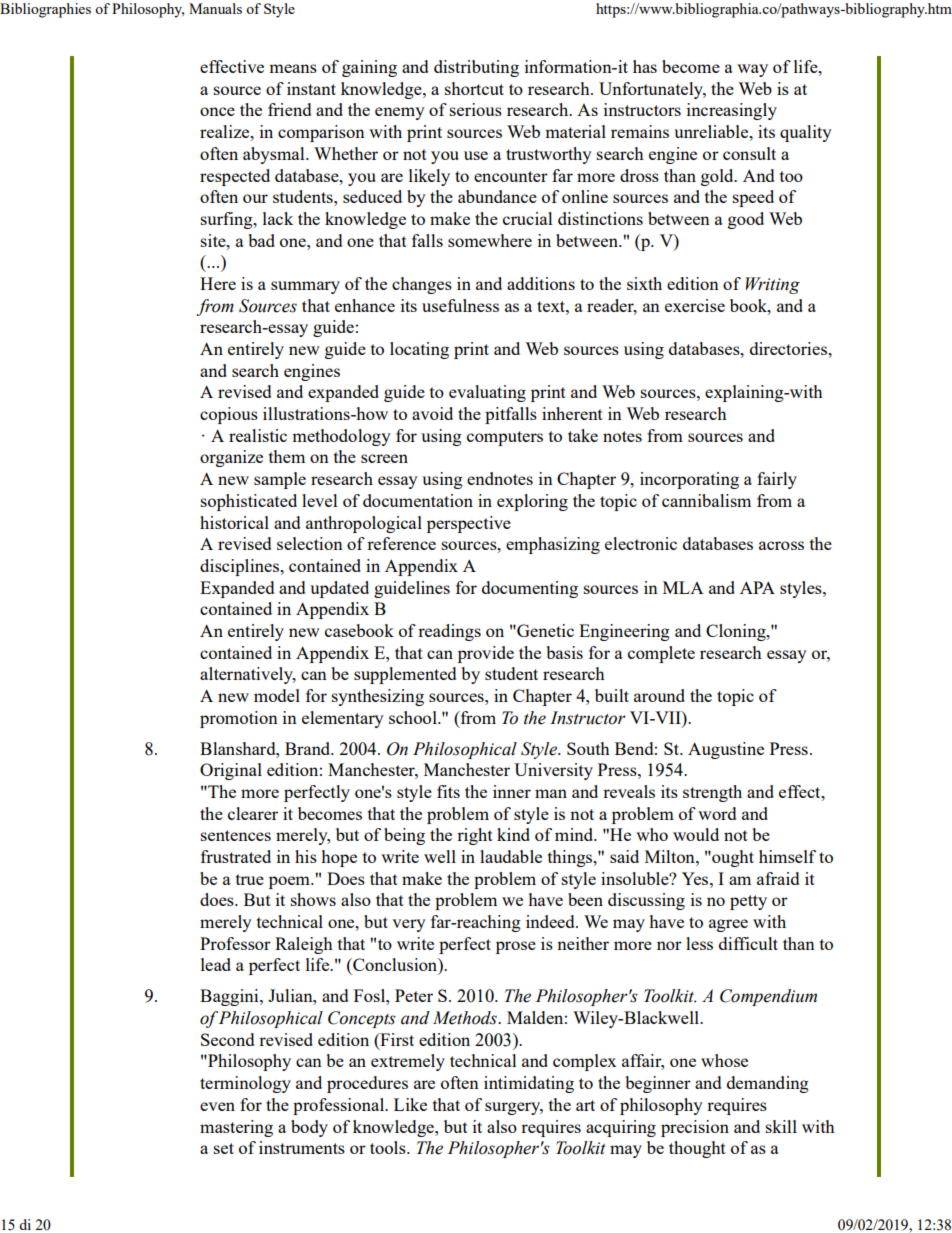 Image resolution: width=952 pixels, height=1233 pixels. I want to click on even, so click(217, 1106).
